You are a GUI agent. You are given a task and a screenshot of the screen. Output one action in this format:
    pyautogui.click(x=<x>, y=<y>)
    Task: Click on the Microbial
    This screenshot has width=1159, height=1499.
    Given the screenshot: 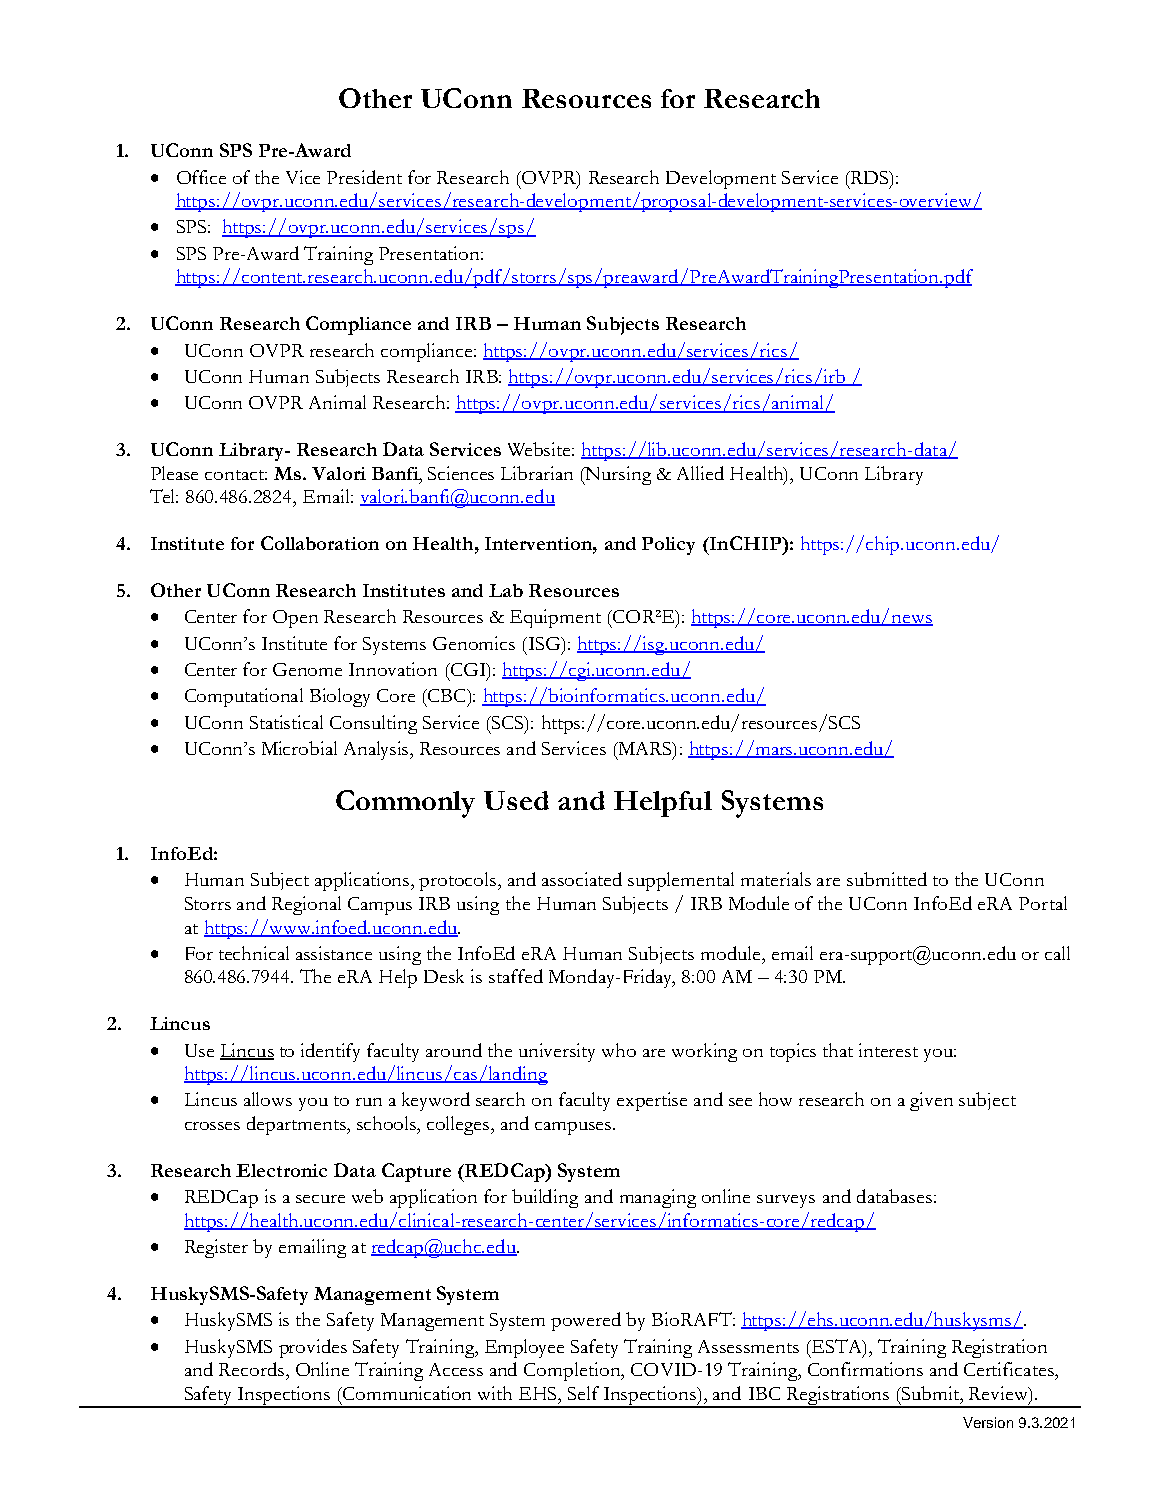 What is the action you would take?
    pyautogui.click(x=299, y=748)
